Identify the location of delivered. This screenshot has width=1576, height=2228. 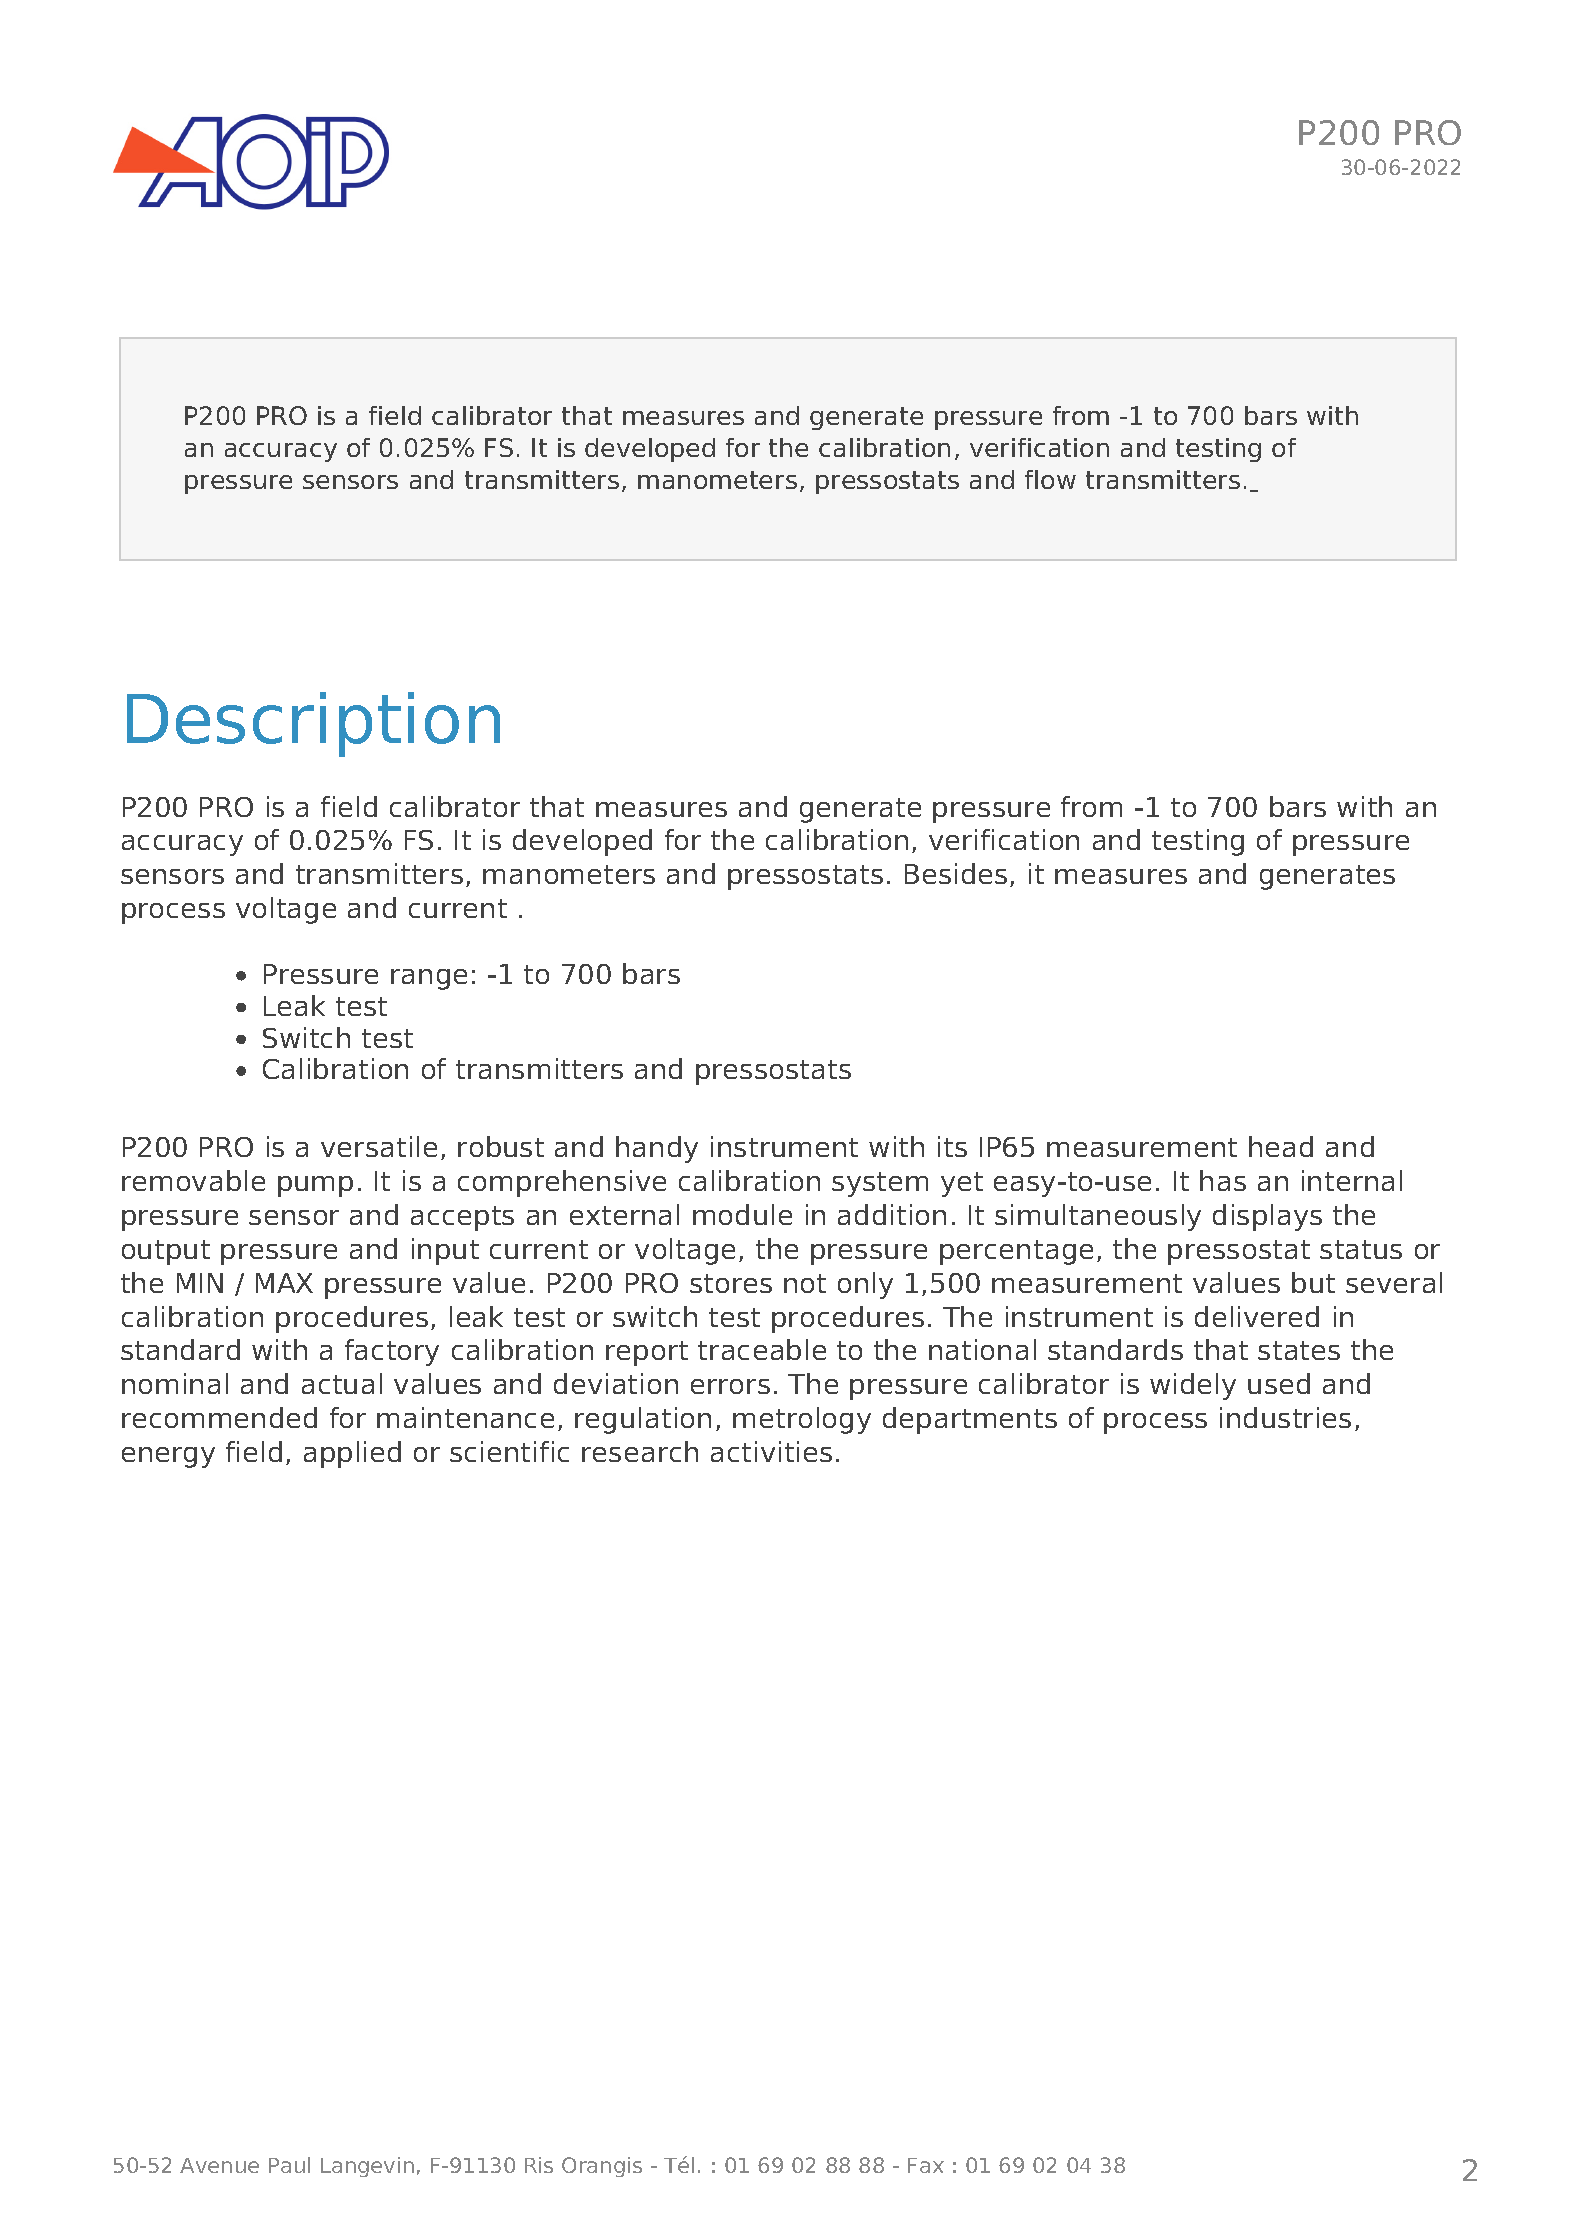
(1257, 1316).
